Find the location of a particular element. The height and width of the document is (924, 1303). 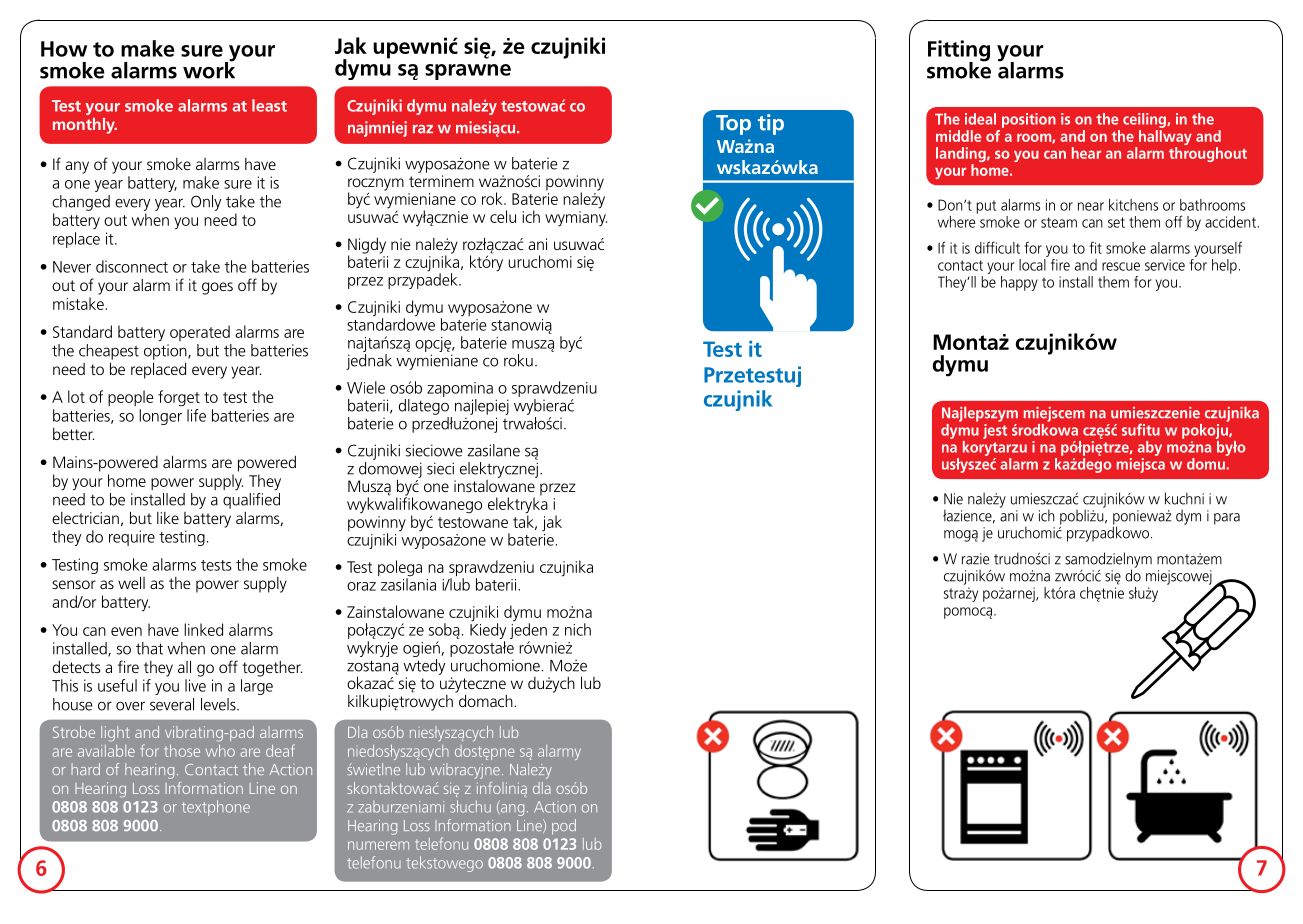

Fitting is located at coordinates (959, 52).
